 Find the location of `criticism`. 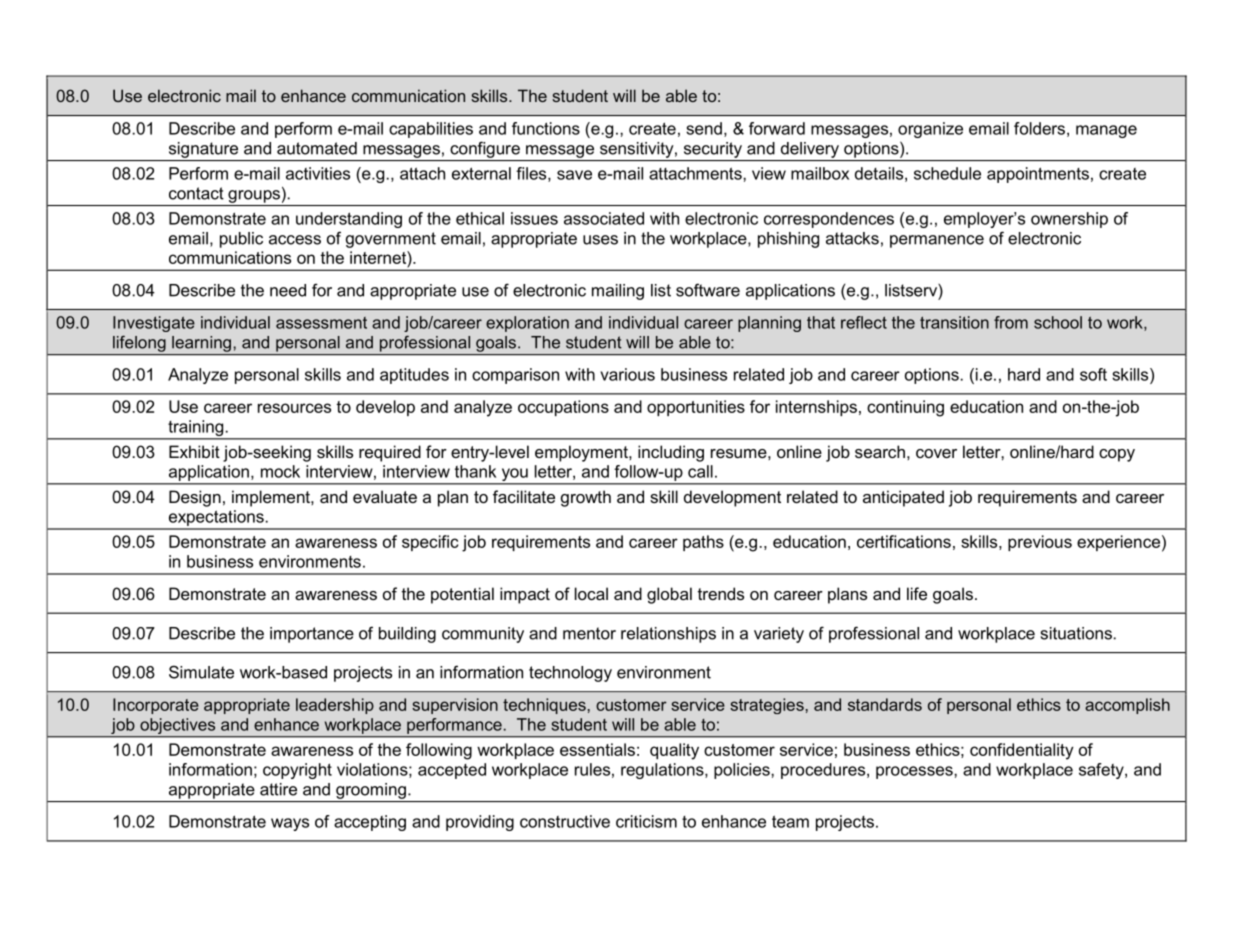

criticism is located at coordinates (646, 821).
